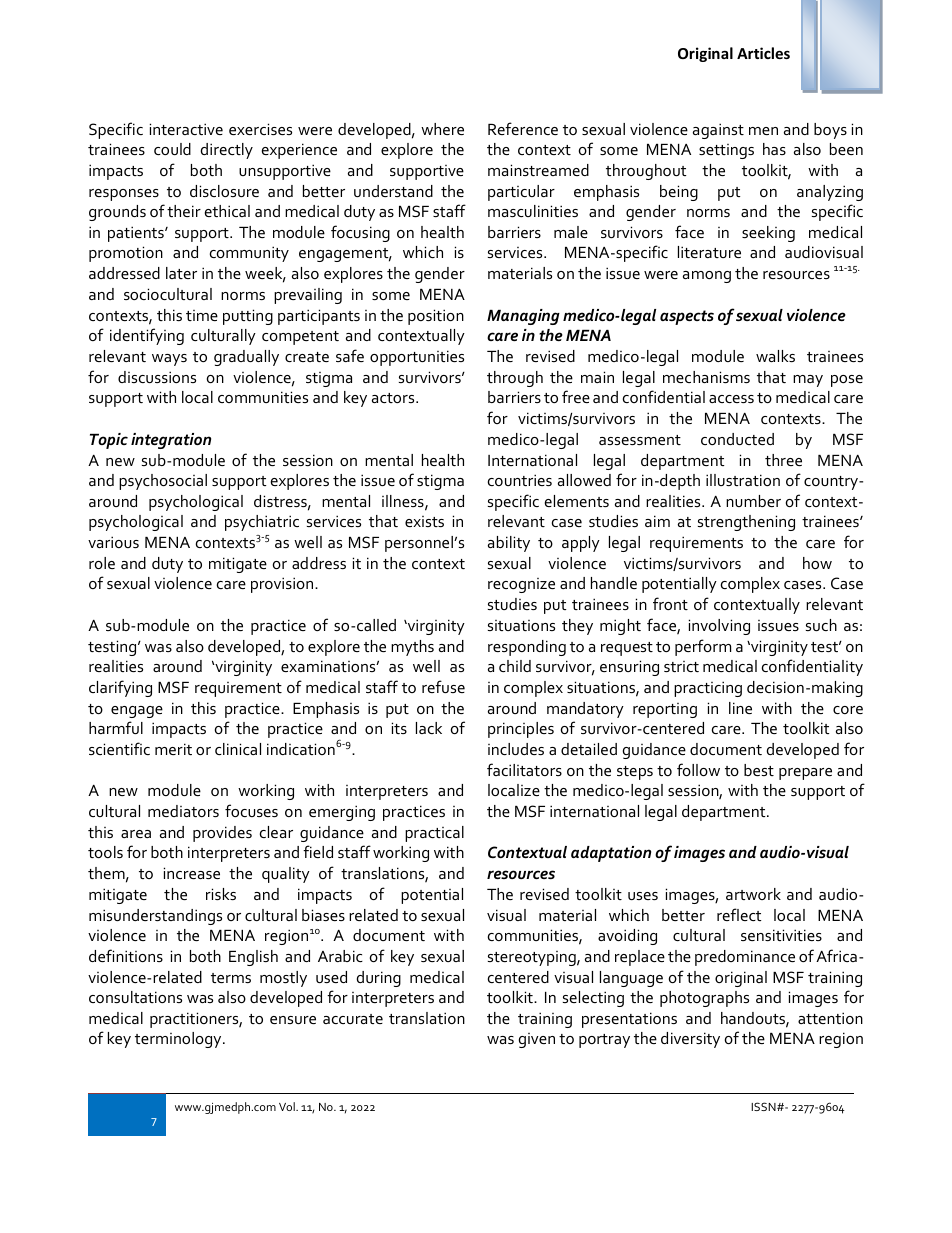 This screenshot has height=1233, width=952. Describe the element at coordinates (113, 542) in the screenshot. I see `various` at that location.
